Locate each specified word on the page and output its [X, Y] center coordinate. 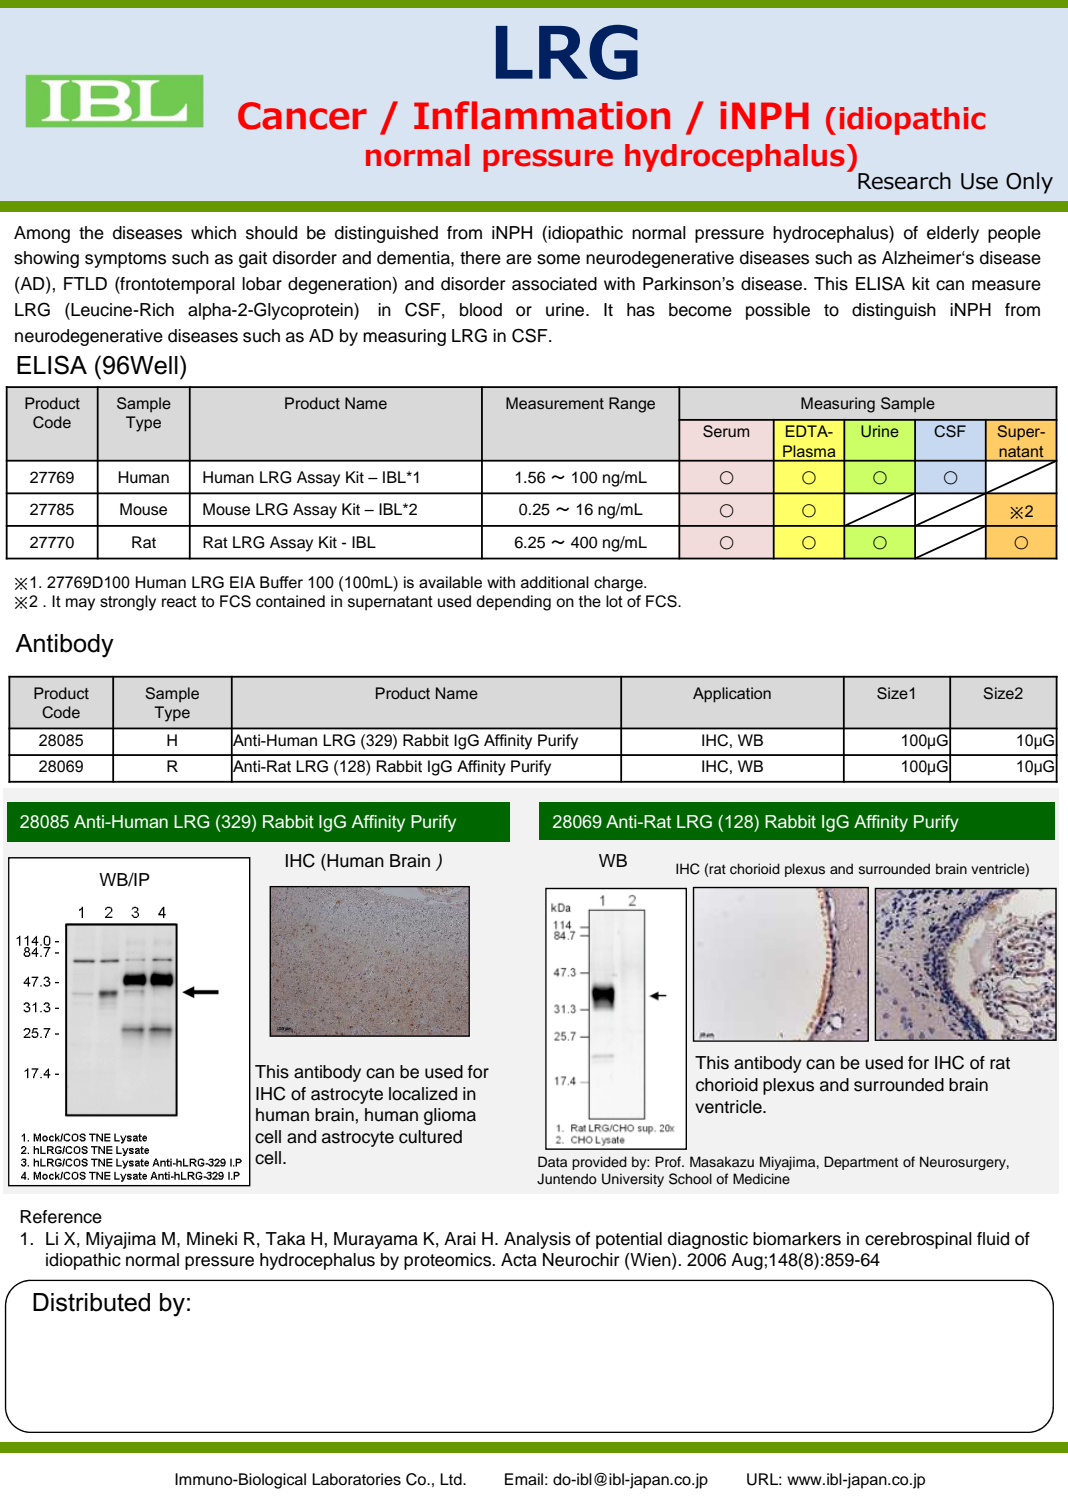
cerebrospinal [918, 1240]
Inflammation [542, 115]
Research [904, 181]
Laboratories [356, 1479]
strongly [128, 603]
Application [732, 695]
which [213, 233]
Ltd [452, 1479]
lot [614, 601]
